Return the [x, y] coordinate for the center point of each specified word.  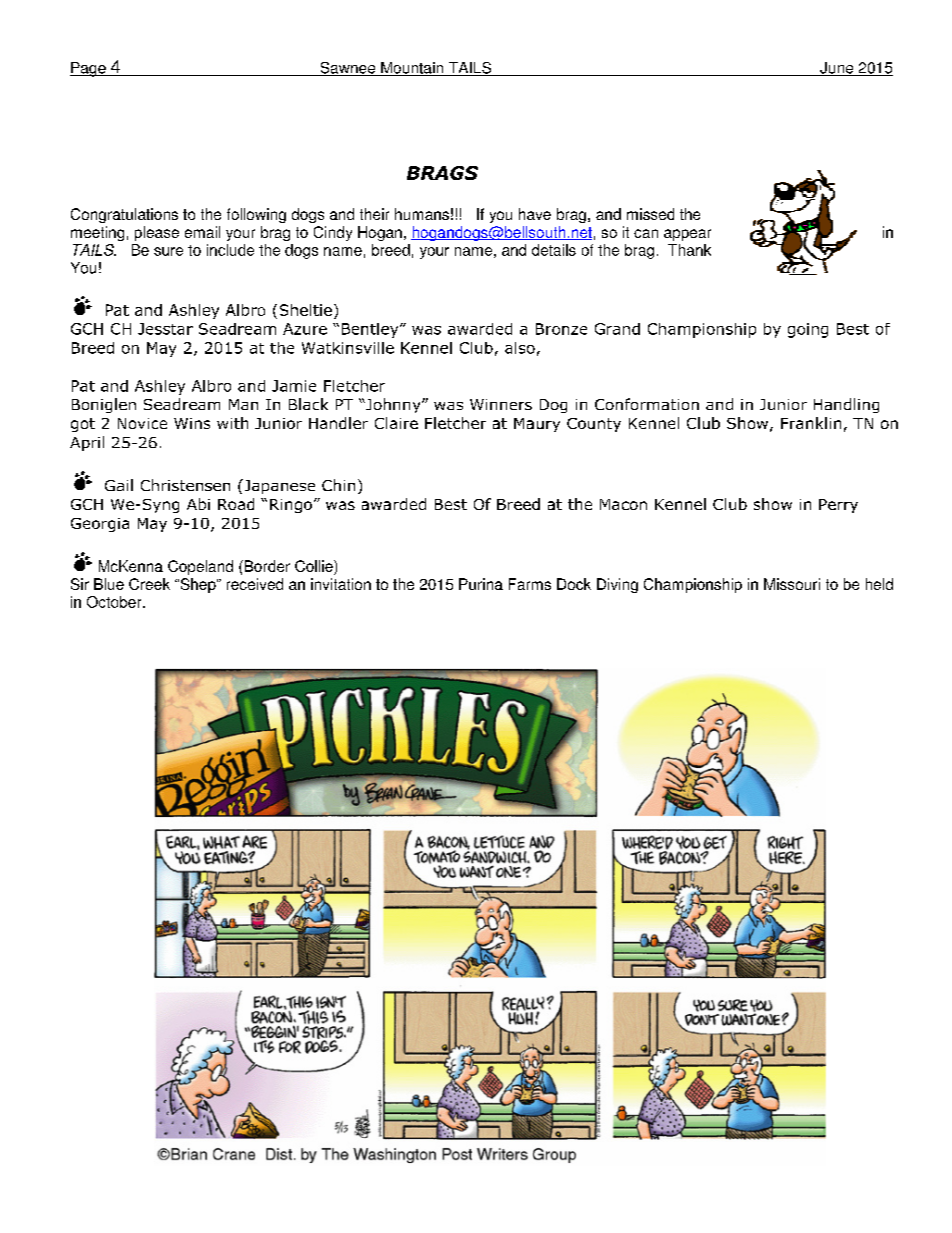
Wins [192, 423]
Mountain [412, 69]
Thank [689, 250]
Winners [501, 404]
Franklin [811, 423]
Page [89, 69]
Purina [481, 584]
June [837, 69]
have [535, 214]
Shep [198, 585]
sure [168, 251]
